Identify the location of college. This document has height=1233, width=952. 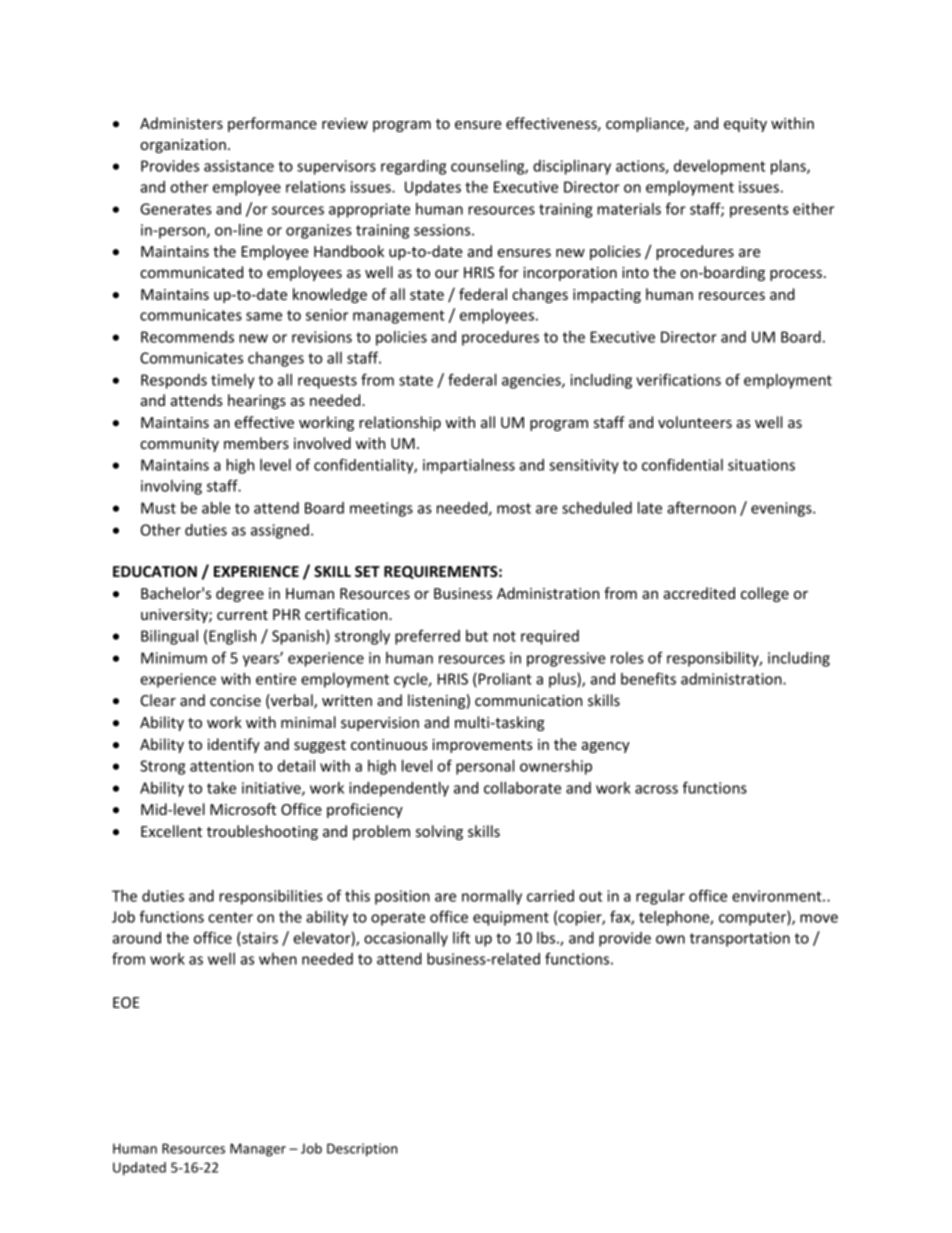
(765, 594).
